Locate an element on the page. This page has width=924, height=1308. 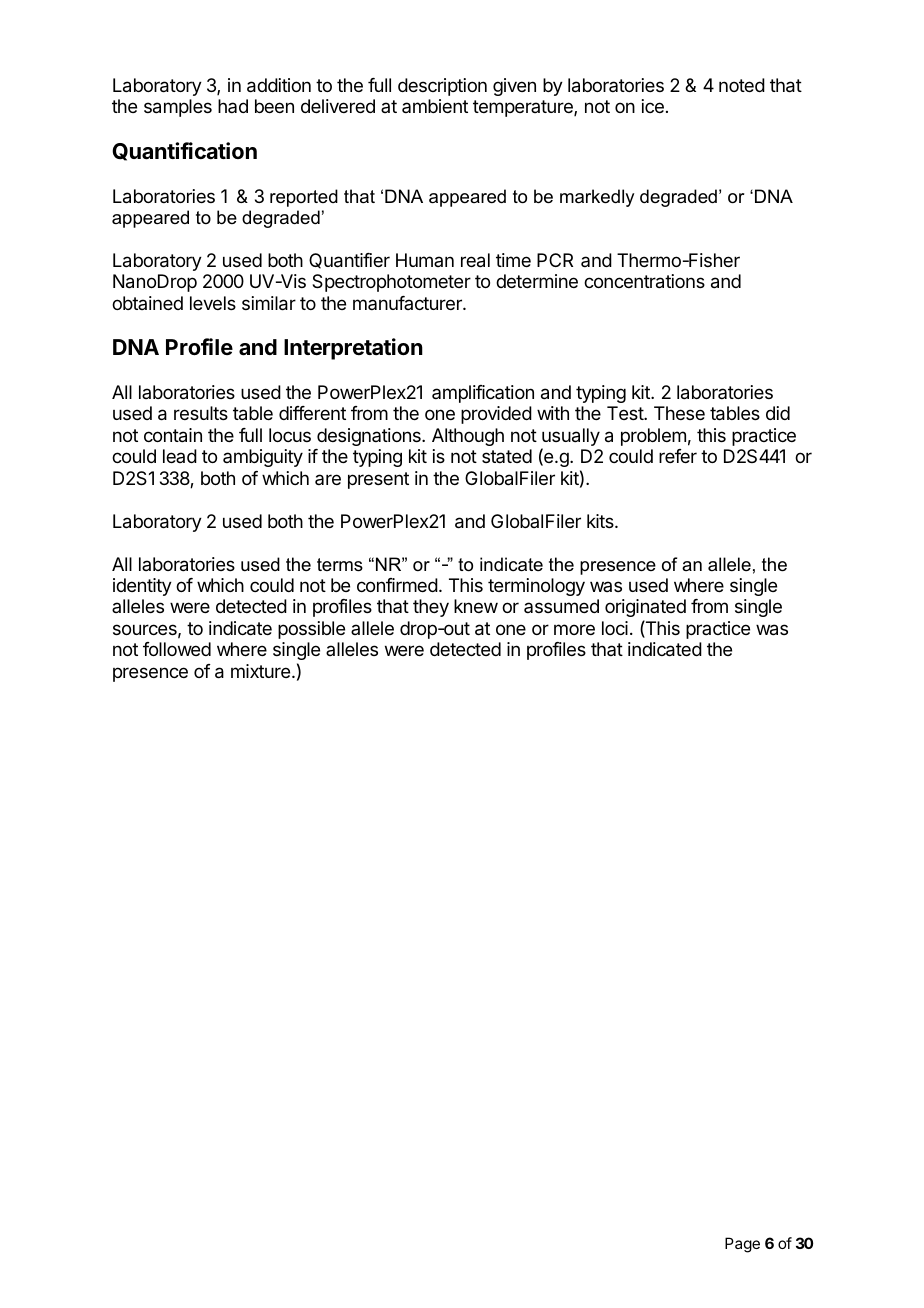
loci is located at coordinates (615, 628).
